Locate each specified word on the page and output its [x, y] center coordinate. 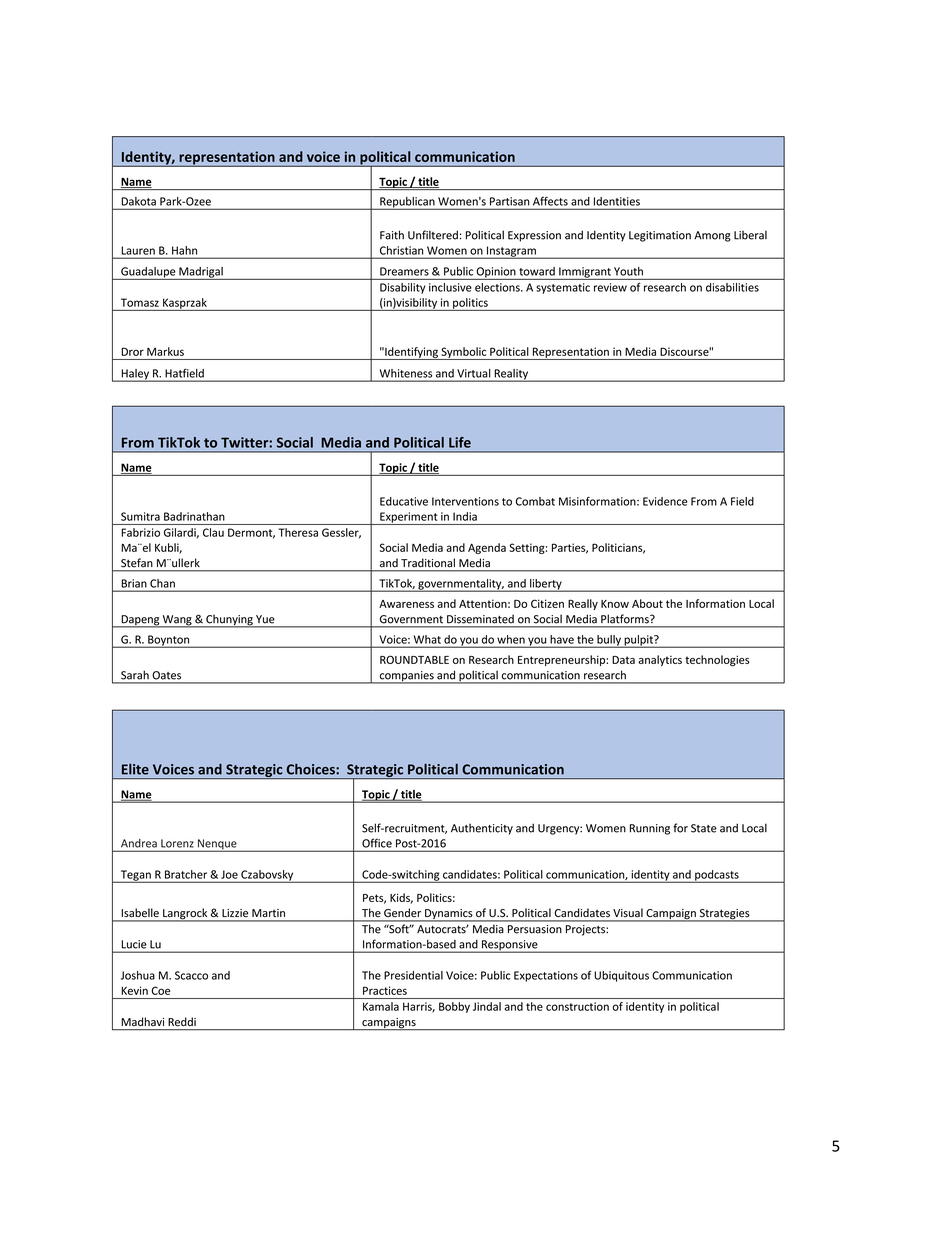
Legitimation [660, 236]
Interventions [465, 501]
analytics [660, 660]
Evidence [665, 501]
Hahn [184, 250]
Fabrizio [140, 532]
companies [406, 677]
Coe [161, 990]
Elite [135, 769]
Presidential [413, 975]
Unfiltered [433, 235]
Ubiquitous [621, 976]
